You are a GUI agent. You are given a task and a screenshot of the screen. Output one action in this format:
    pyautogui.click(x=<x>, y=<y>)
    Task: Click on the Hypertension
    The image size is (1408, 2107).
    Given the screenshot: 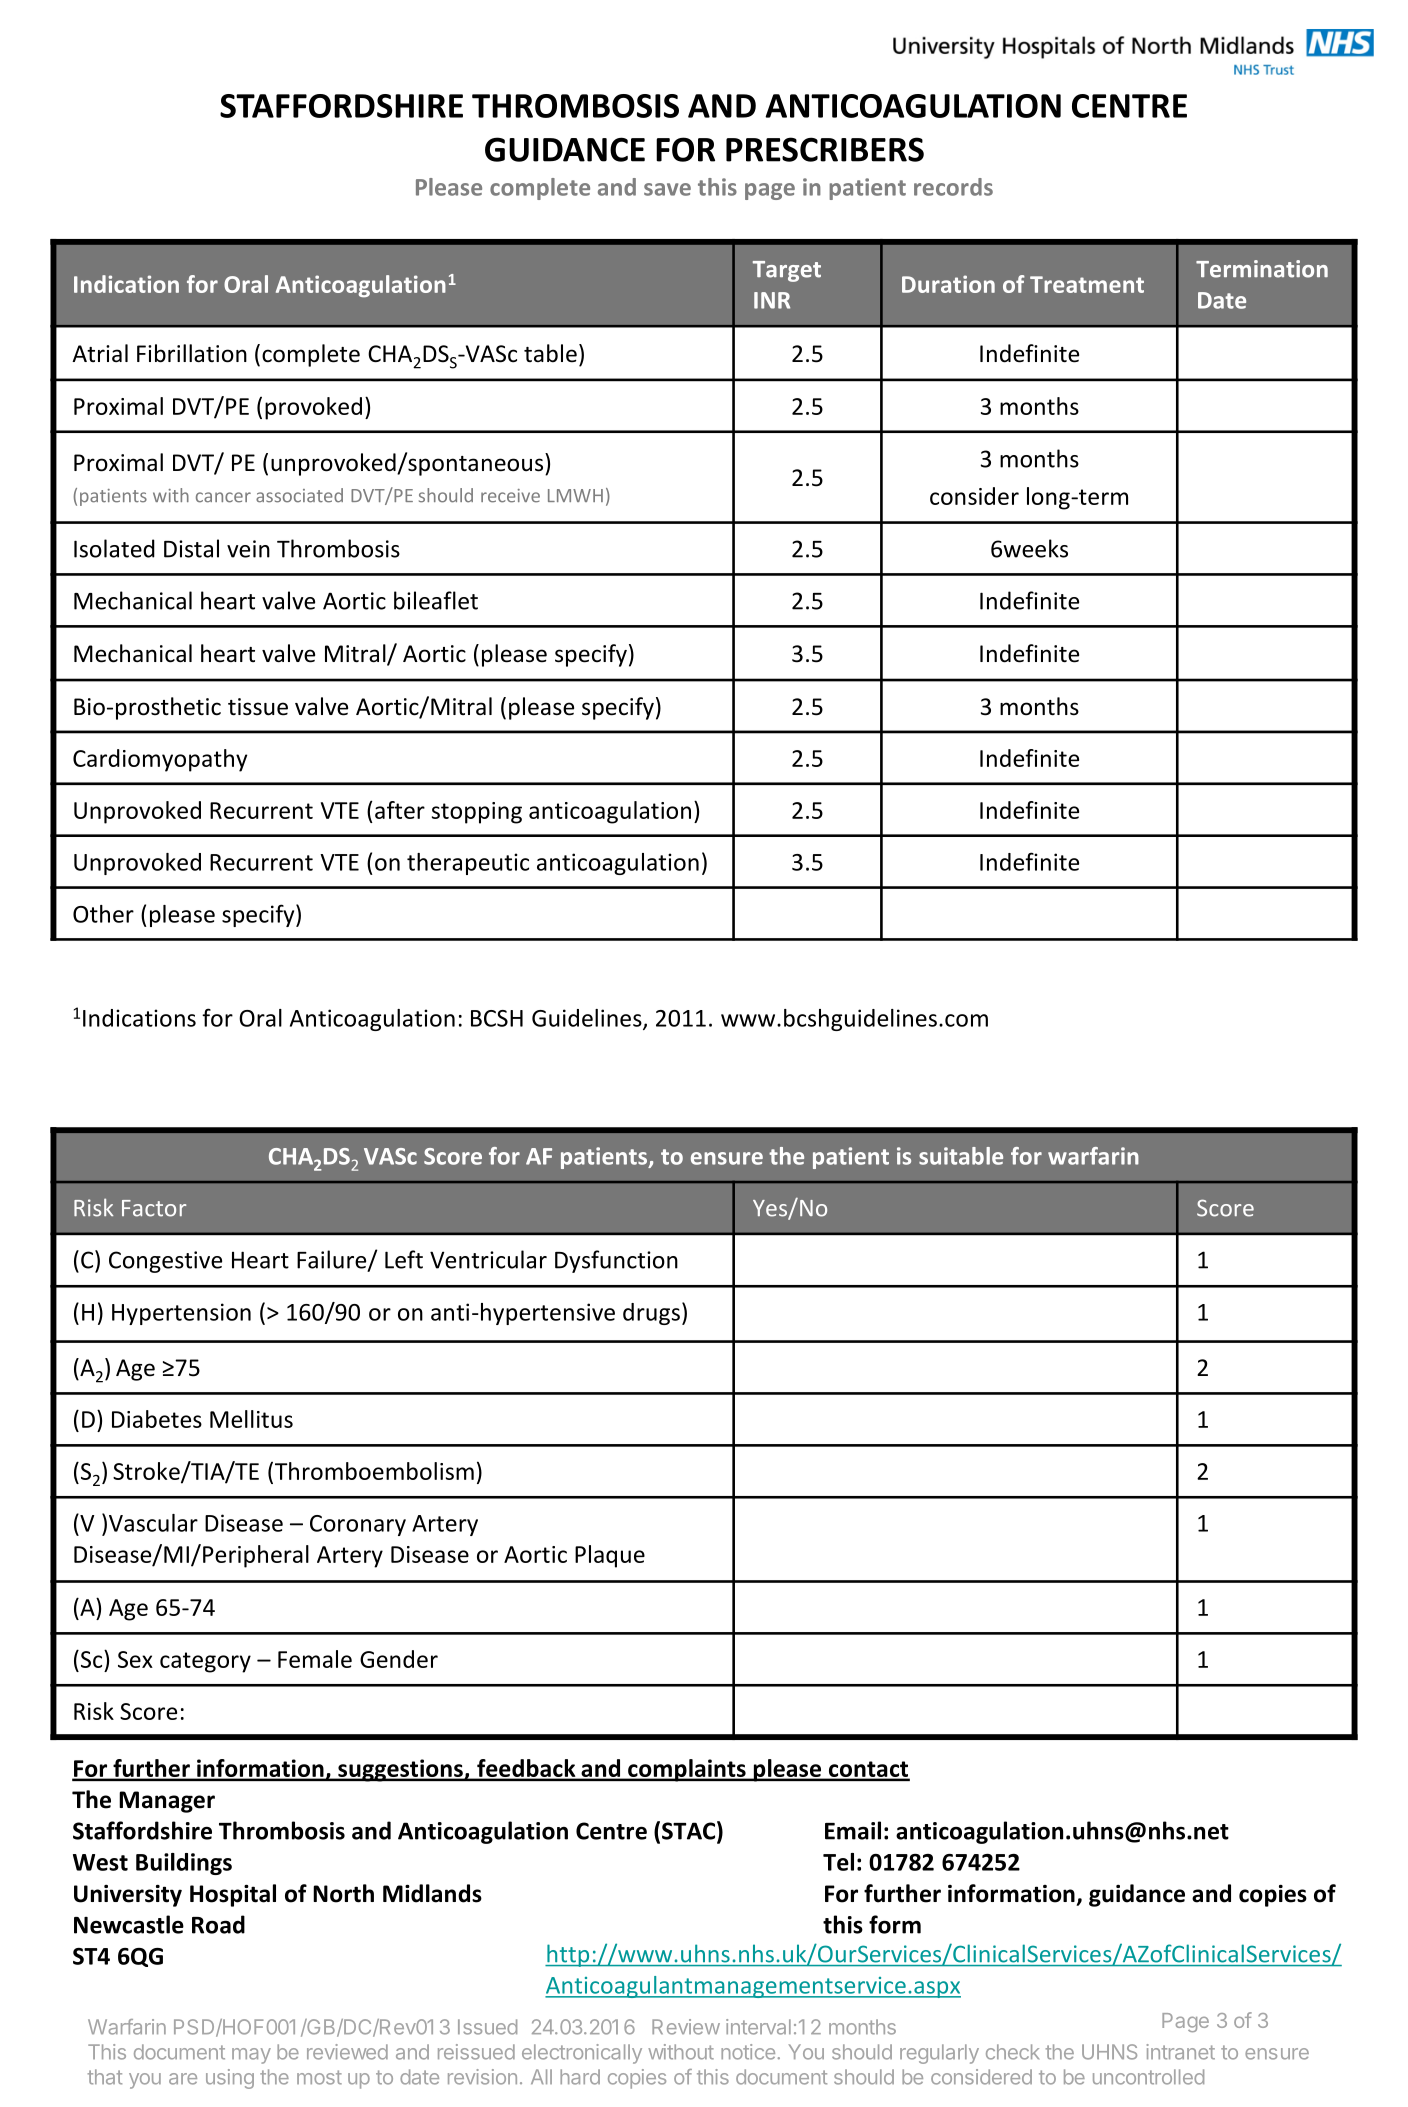 What is the action you would take?
    pyautogui.click(x=181, y=1314)
